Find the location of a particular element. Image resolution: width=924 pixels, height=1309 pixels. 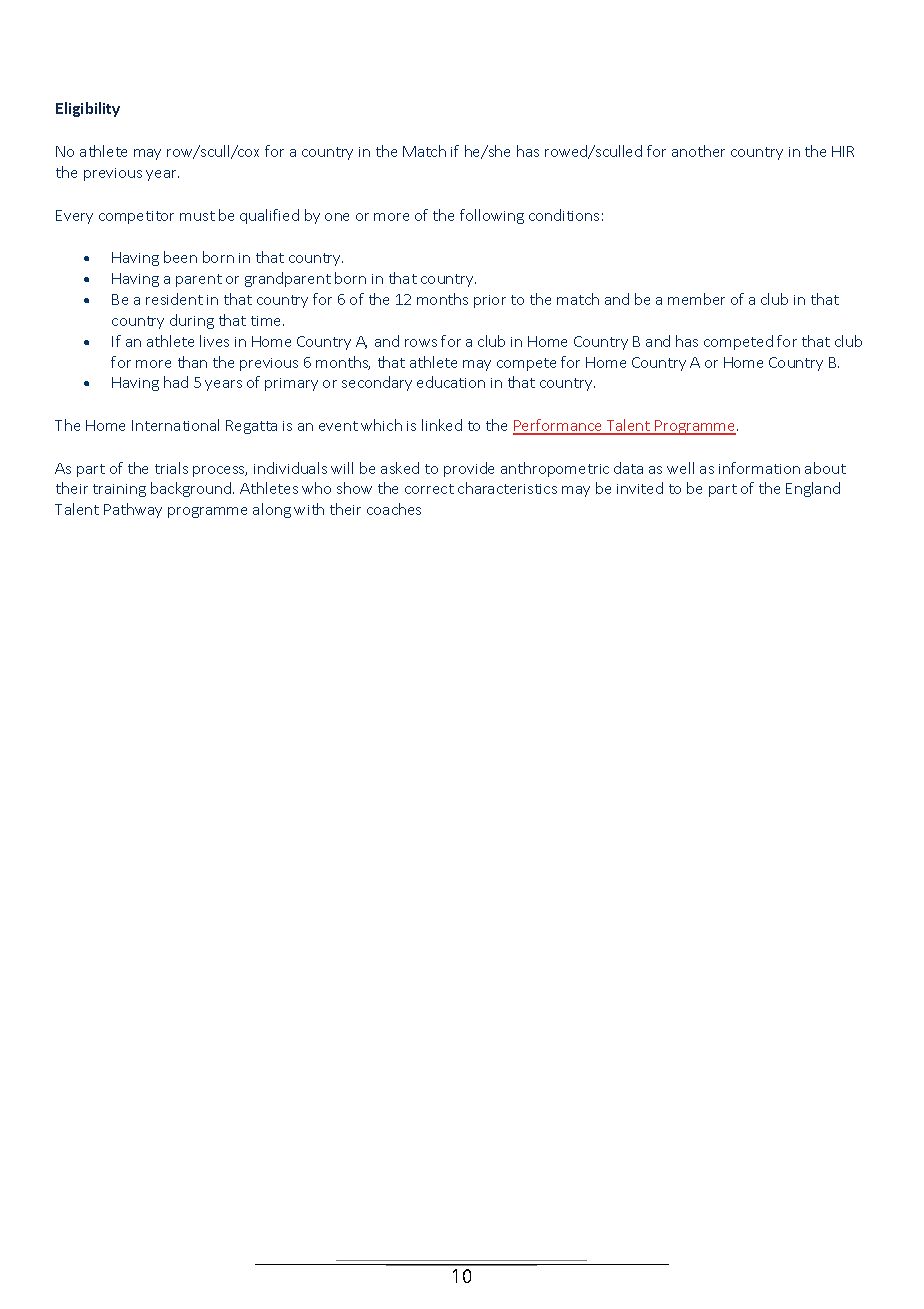

another is located at coordinates (698, 151).
